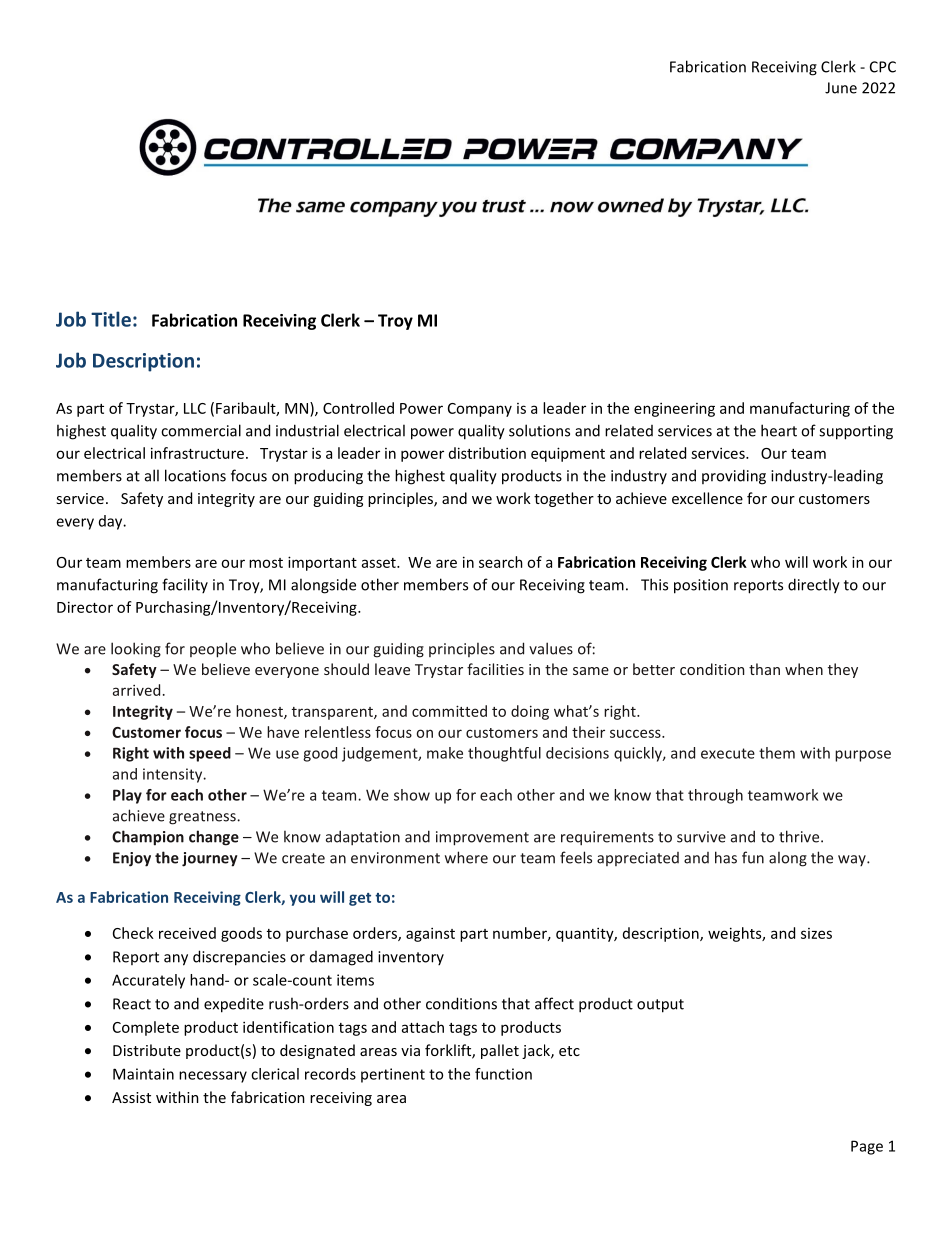 The width and height of the screenshot is (952, 1233). I want to click on Title, so click(111, 319).
